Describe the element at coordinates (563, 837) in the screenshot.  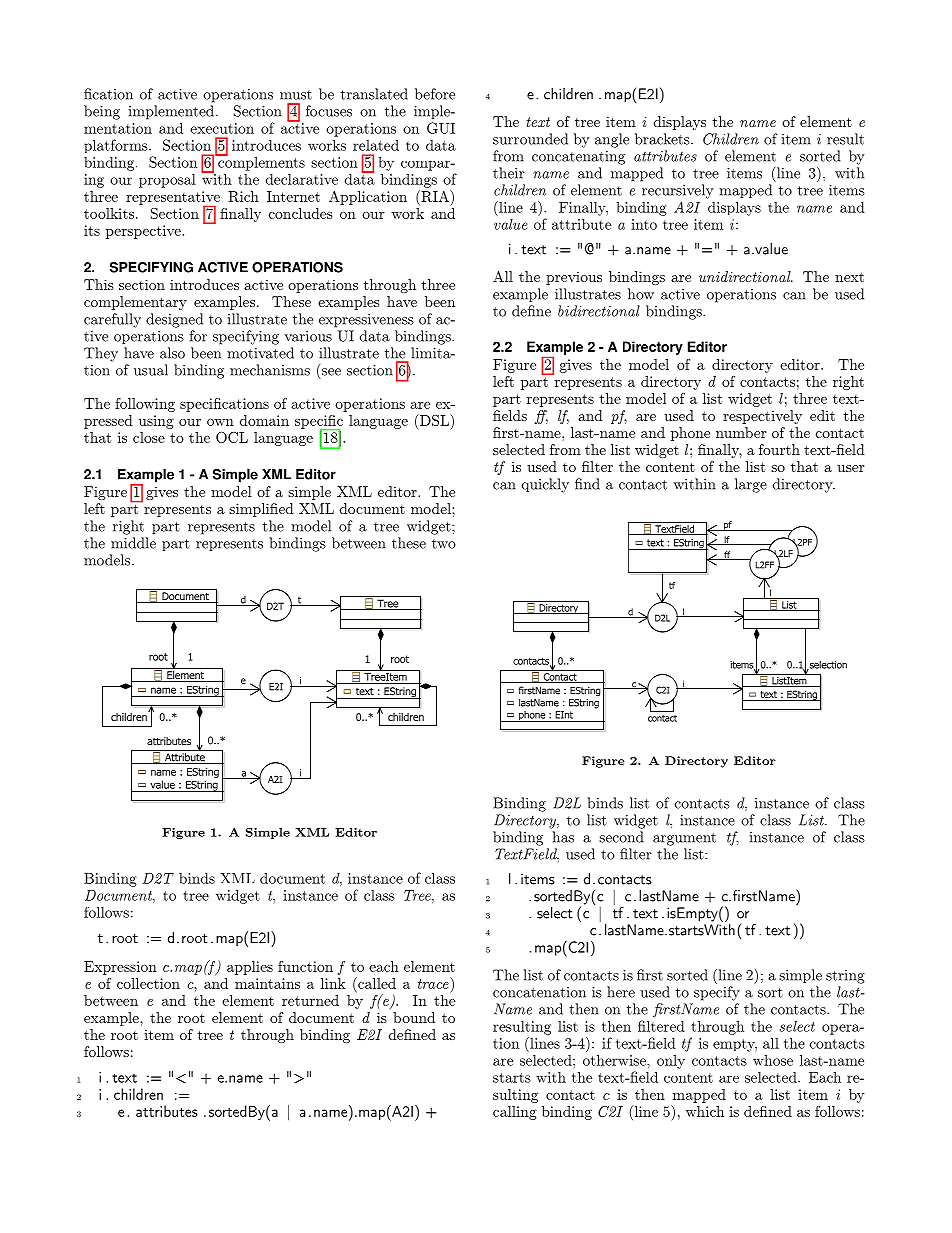
I see `has` at that location.
